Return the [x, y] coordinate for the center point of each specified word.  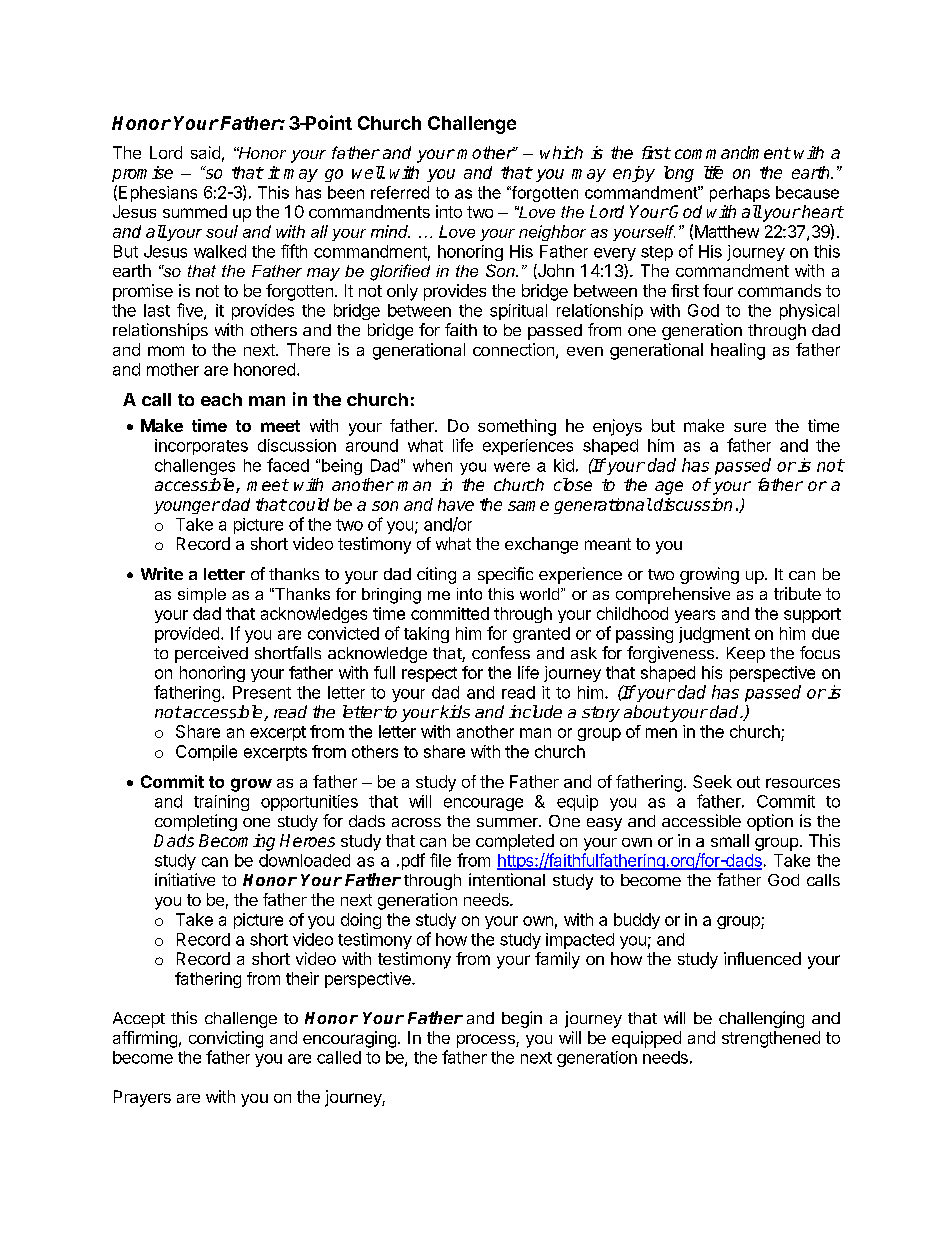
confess [501, 652]
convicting [226, 1039]
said [205, 152]
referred [400, 192]
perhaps [740, 194]
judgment [714, 635]
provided [187, 635]
